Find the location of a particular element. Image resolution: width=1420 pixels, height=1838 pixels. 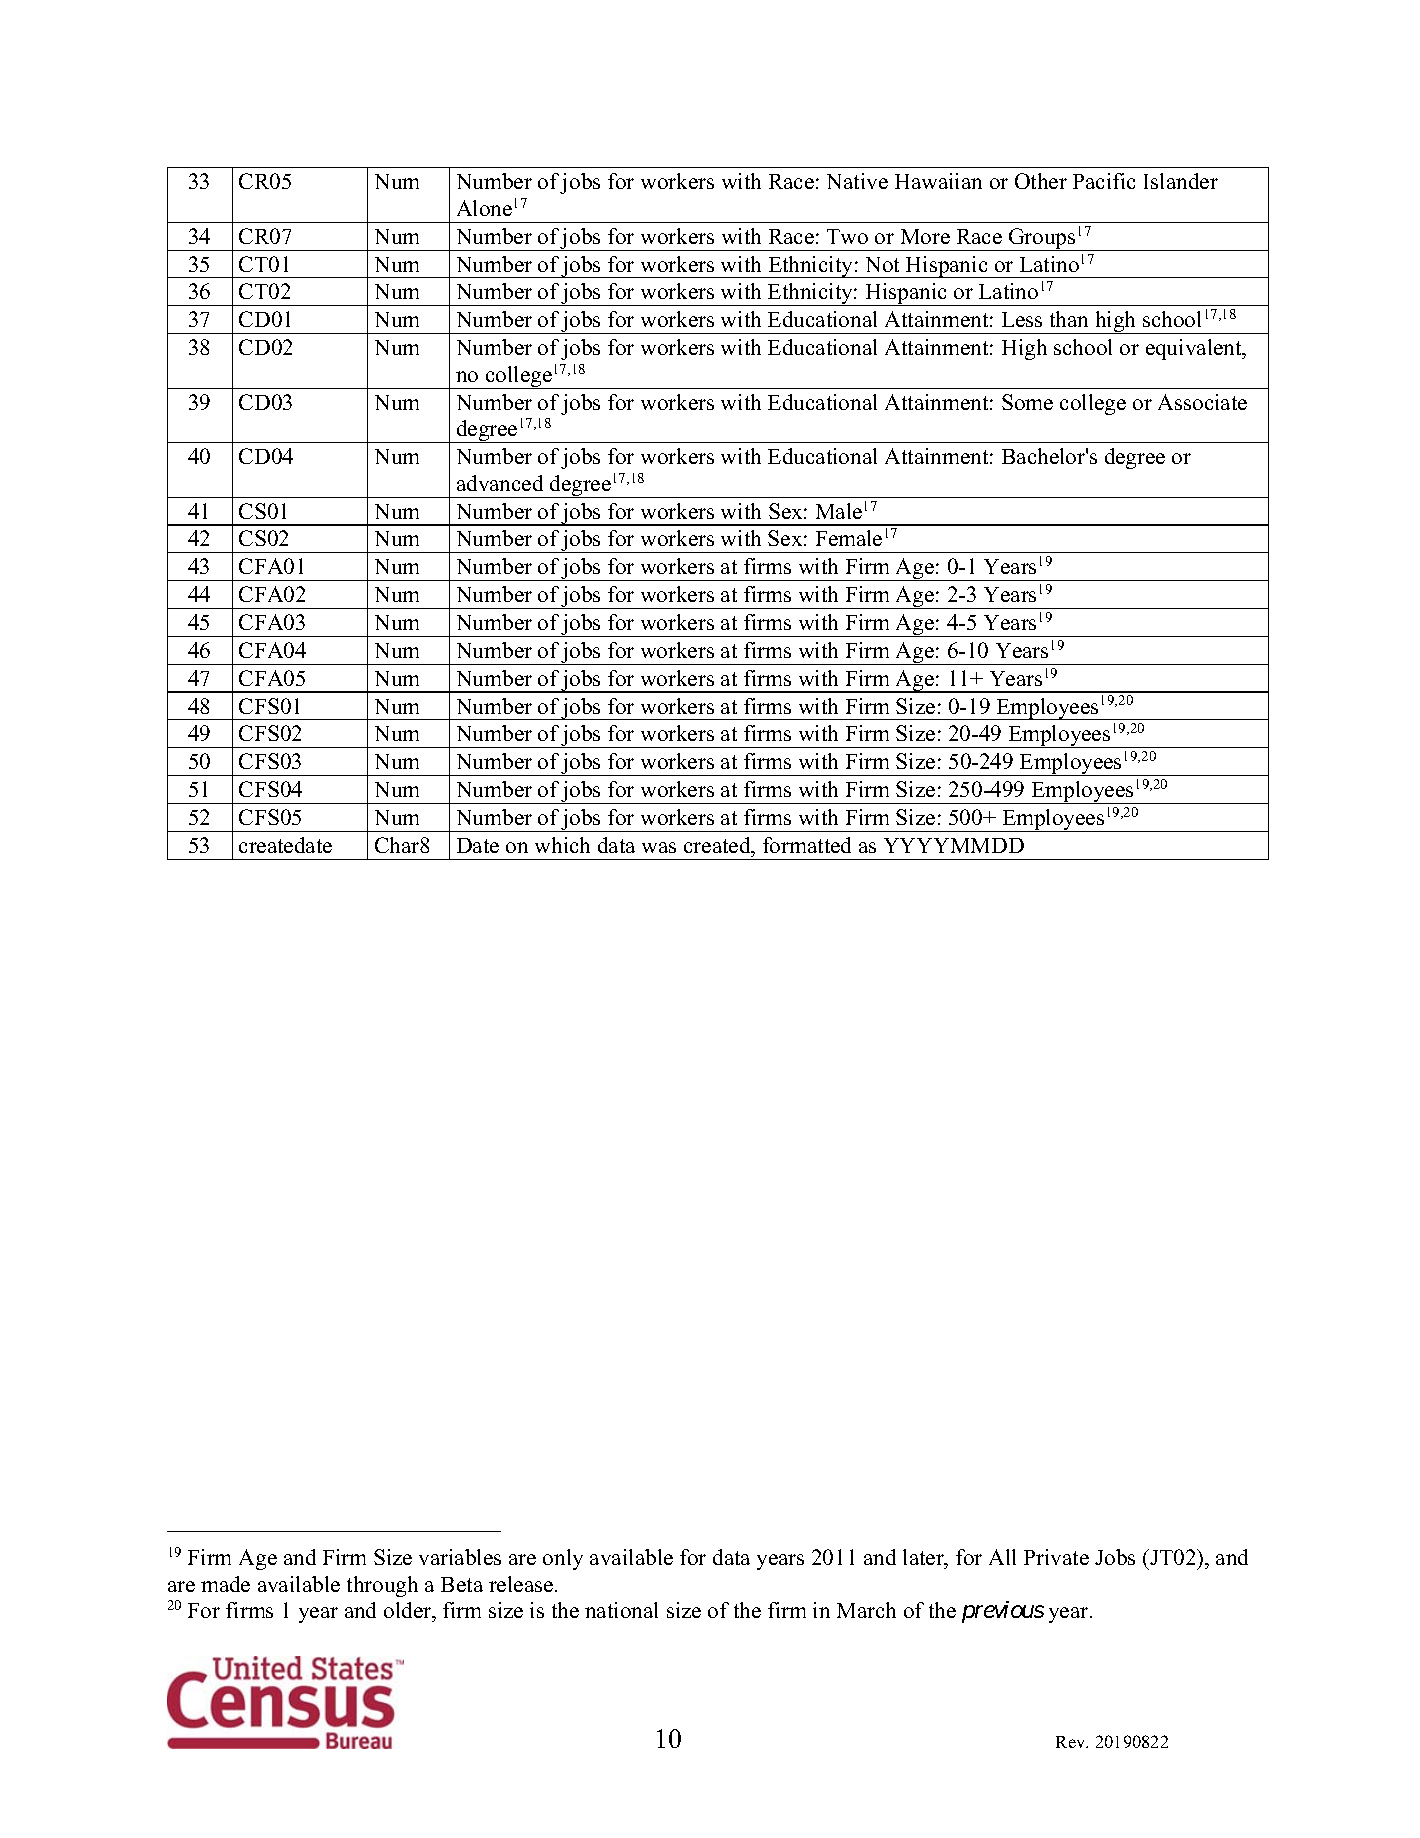

which is located at coordinates (562, 845).
